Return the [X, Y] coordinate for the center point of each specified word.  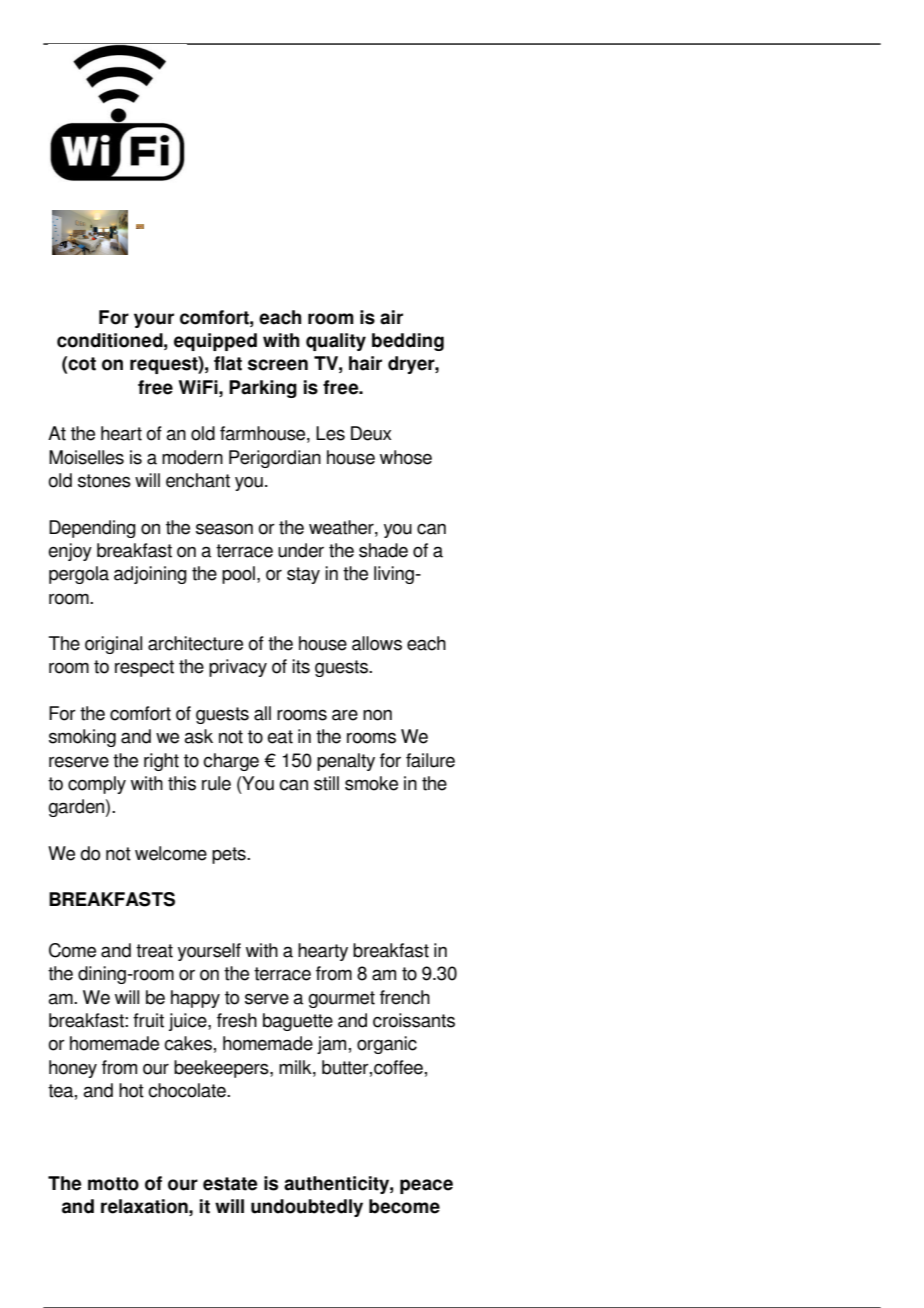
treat [154, 951]
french [405, 997]
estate [230, 1184]
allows [377, 643]
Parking [263, 389]
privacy [238, 668]
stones [104, 481]
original [113, 645]
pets [230, 855]
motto [113, 1184]
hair [365, 363]
